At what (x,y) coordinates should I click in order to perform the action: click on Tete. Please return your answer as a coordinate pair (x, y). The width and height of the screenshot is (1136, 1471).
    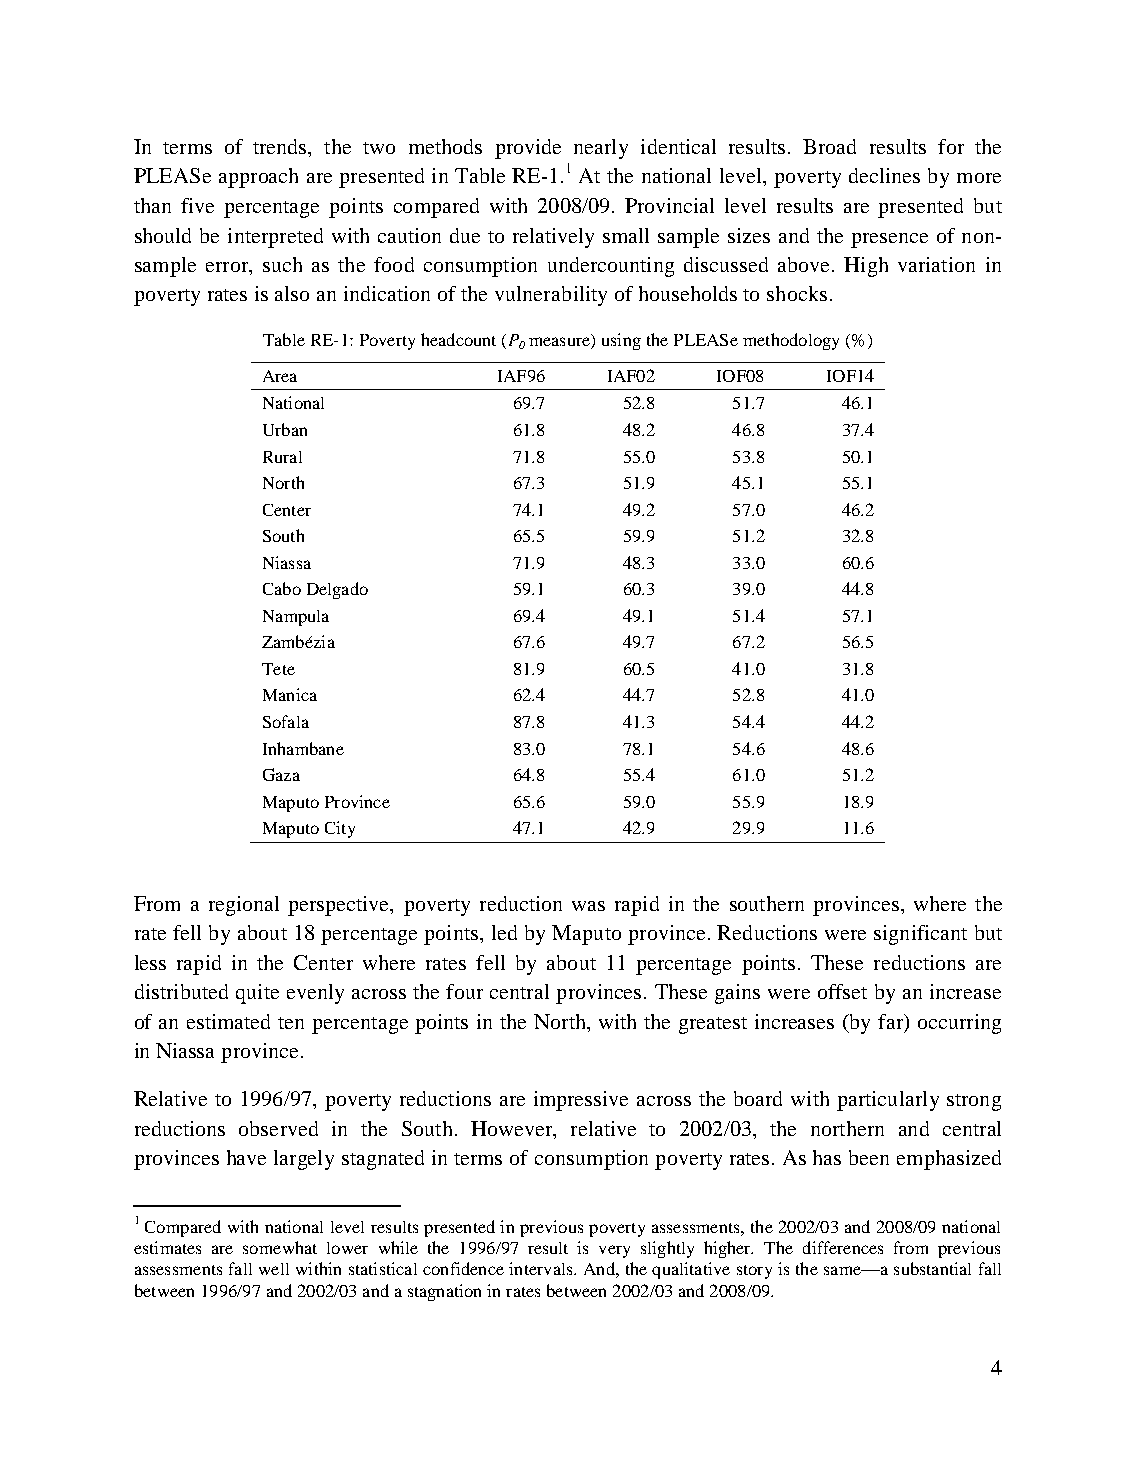
    Looking at the image, I should click on (278, 669).
